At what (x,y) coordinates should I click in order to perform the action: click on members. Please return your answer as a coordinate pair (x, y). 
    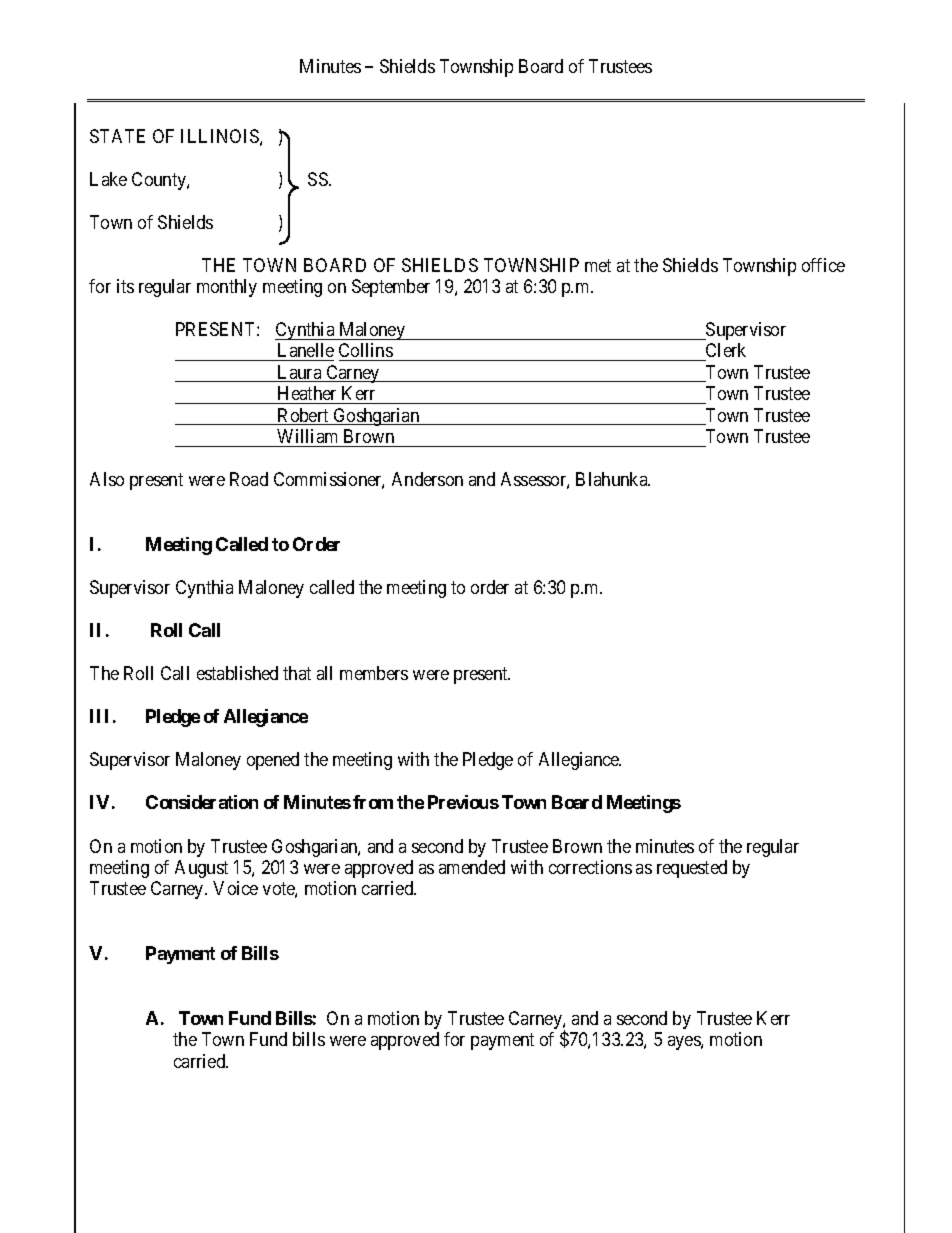
    Looking at the image, I should click on (374, 673).
